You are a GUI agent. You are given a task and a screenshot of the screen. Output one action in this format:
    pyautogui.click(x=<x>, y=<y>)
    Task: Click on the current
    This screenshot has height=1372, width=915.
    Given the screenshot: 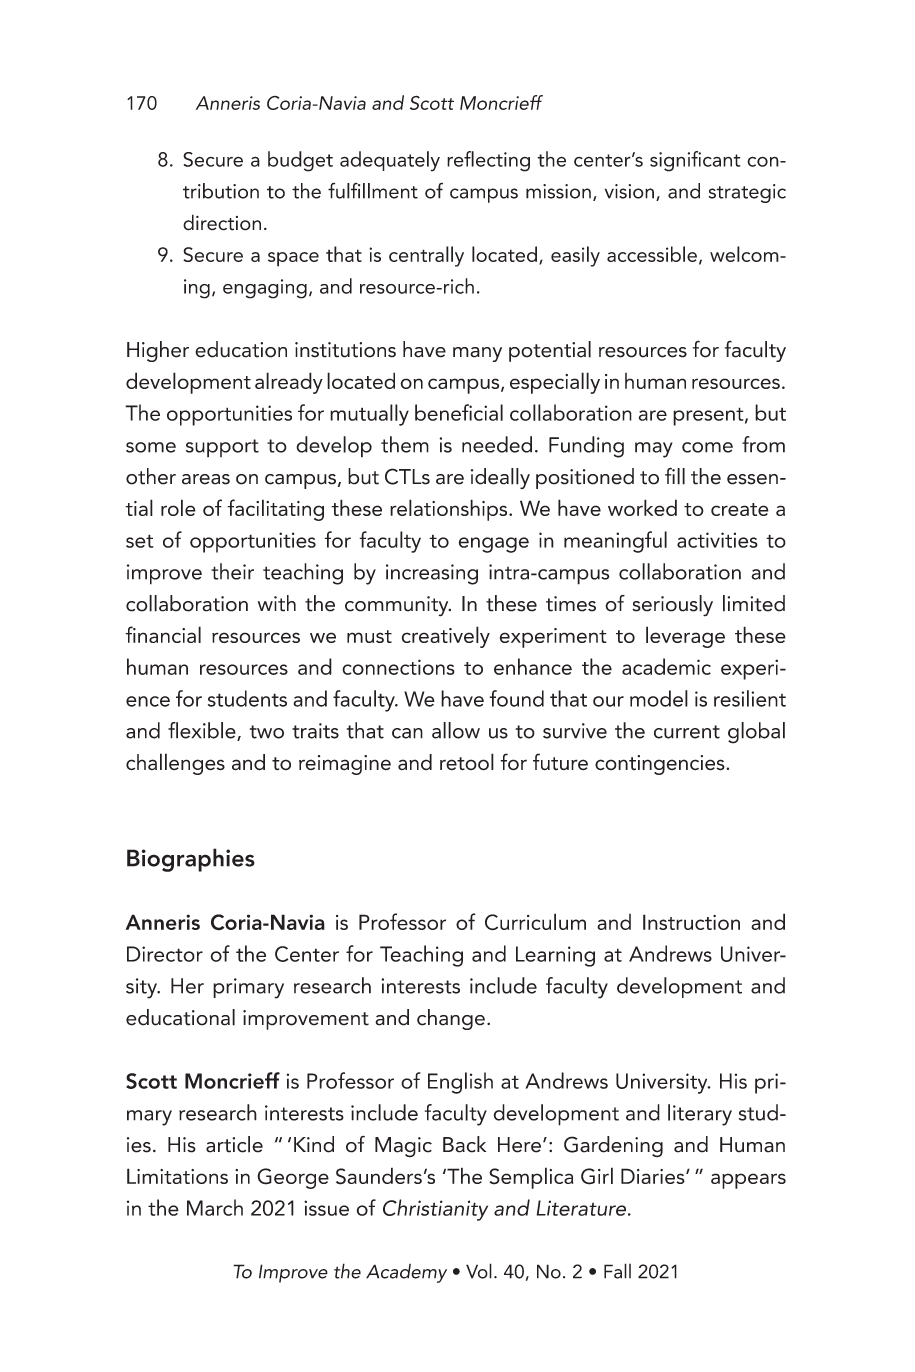 What is the action you would take?
    pyautogui.click(x=687, y=732)
